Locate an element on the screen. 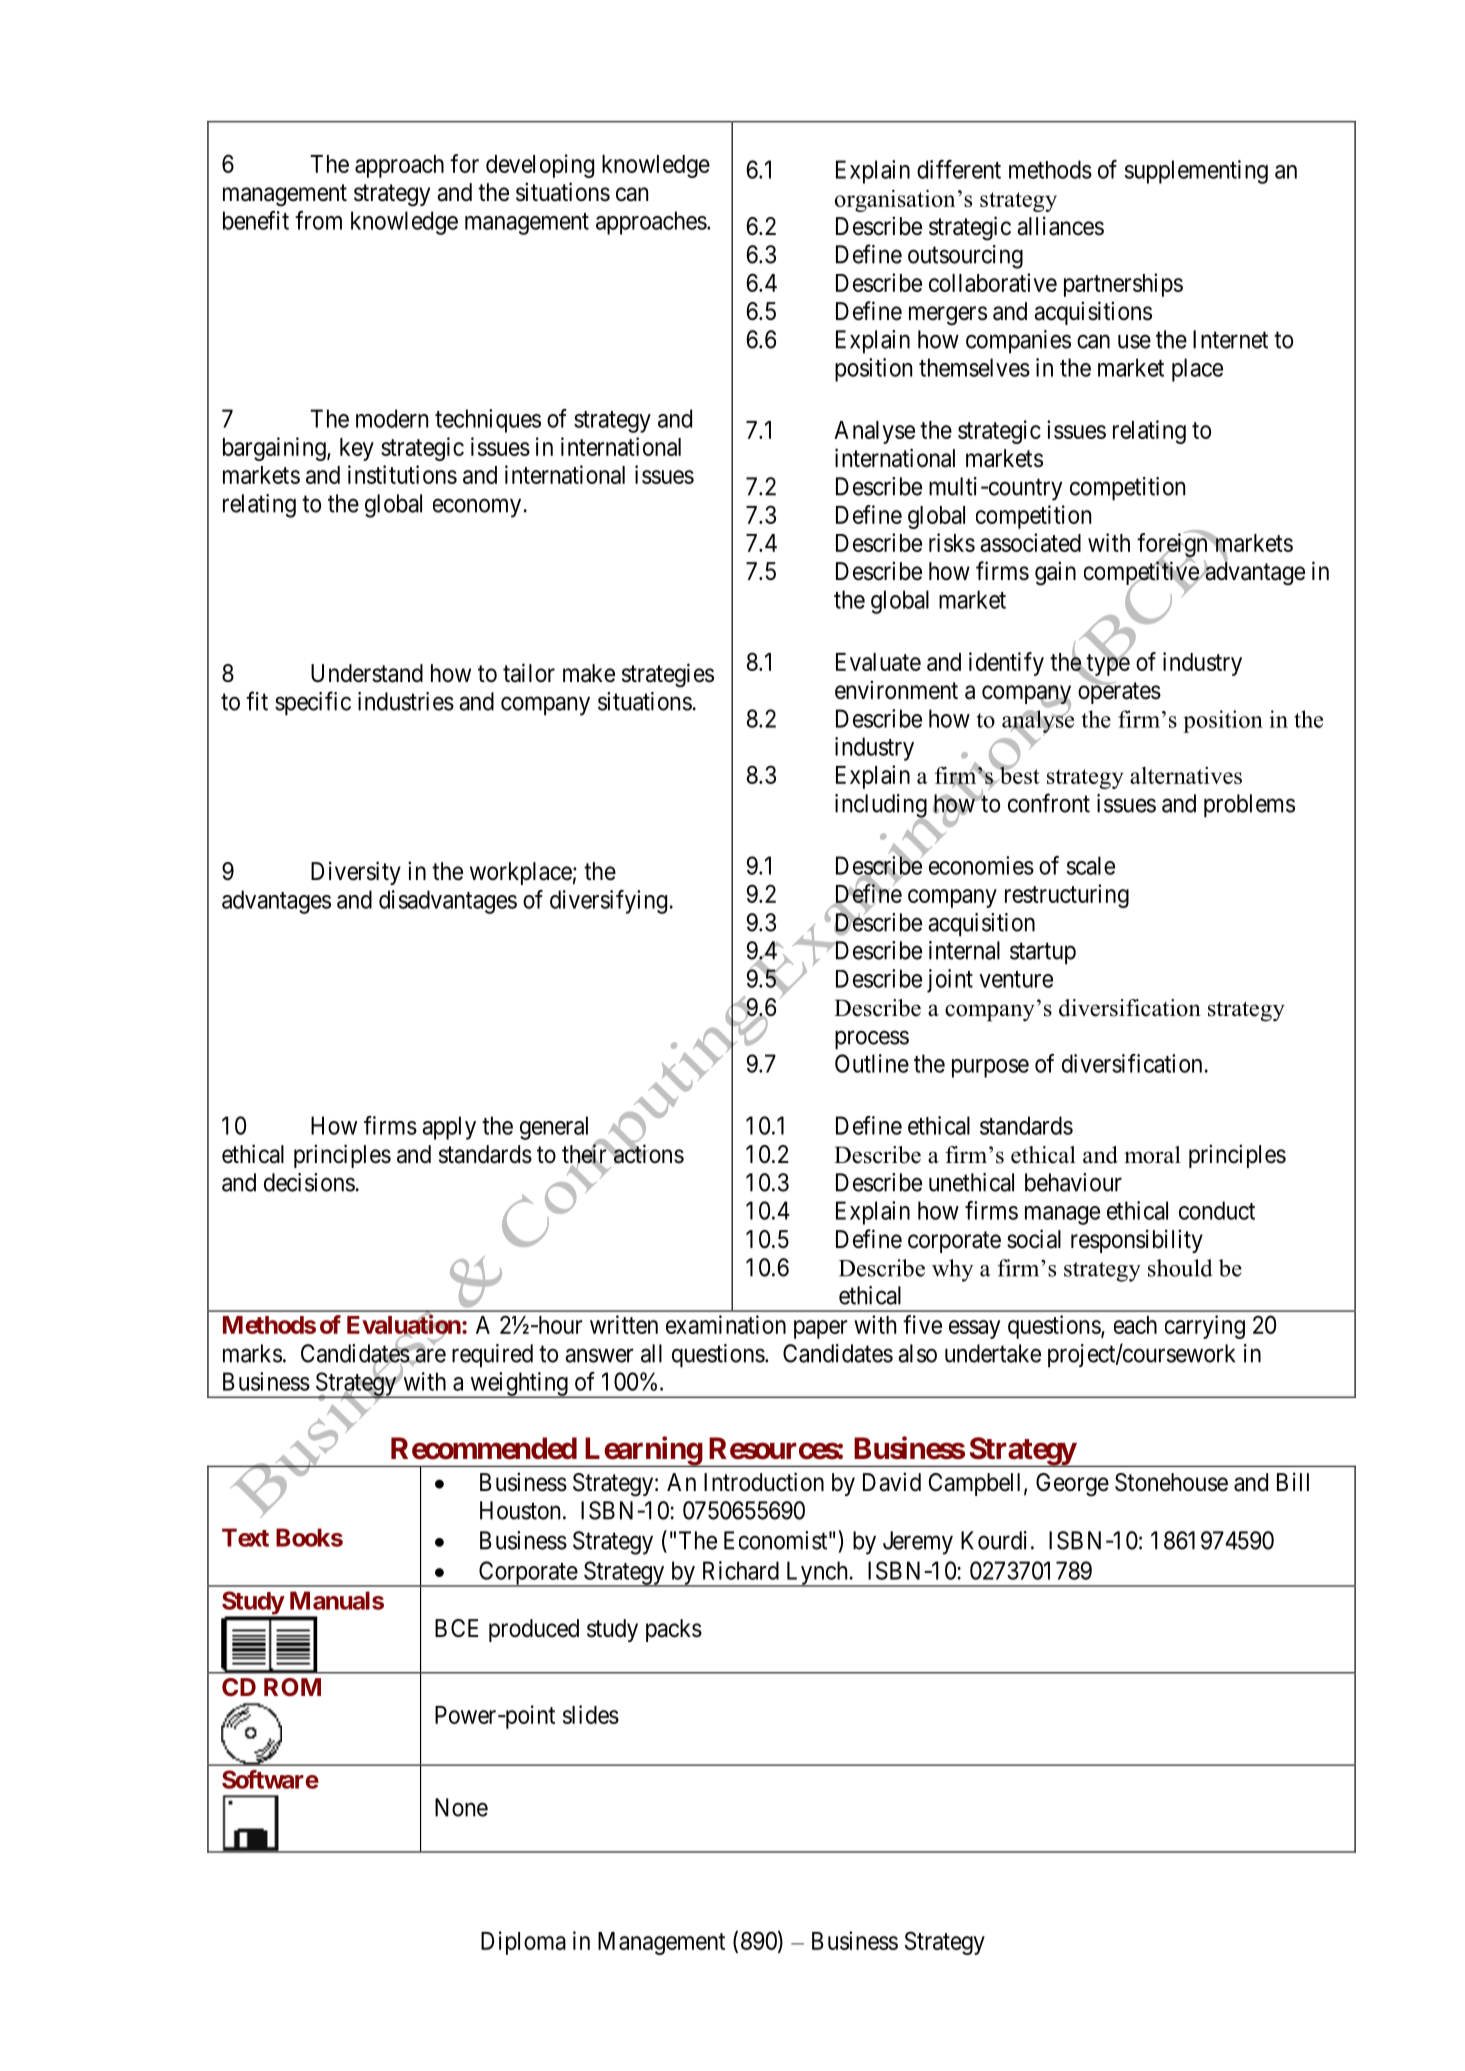  competitive is located at coordinates (1142, 574).
